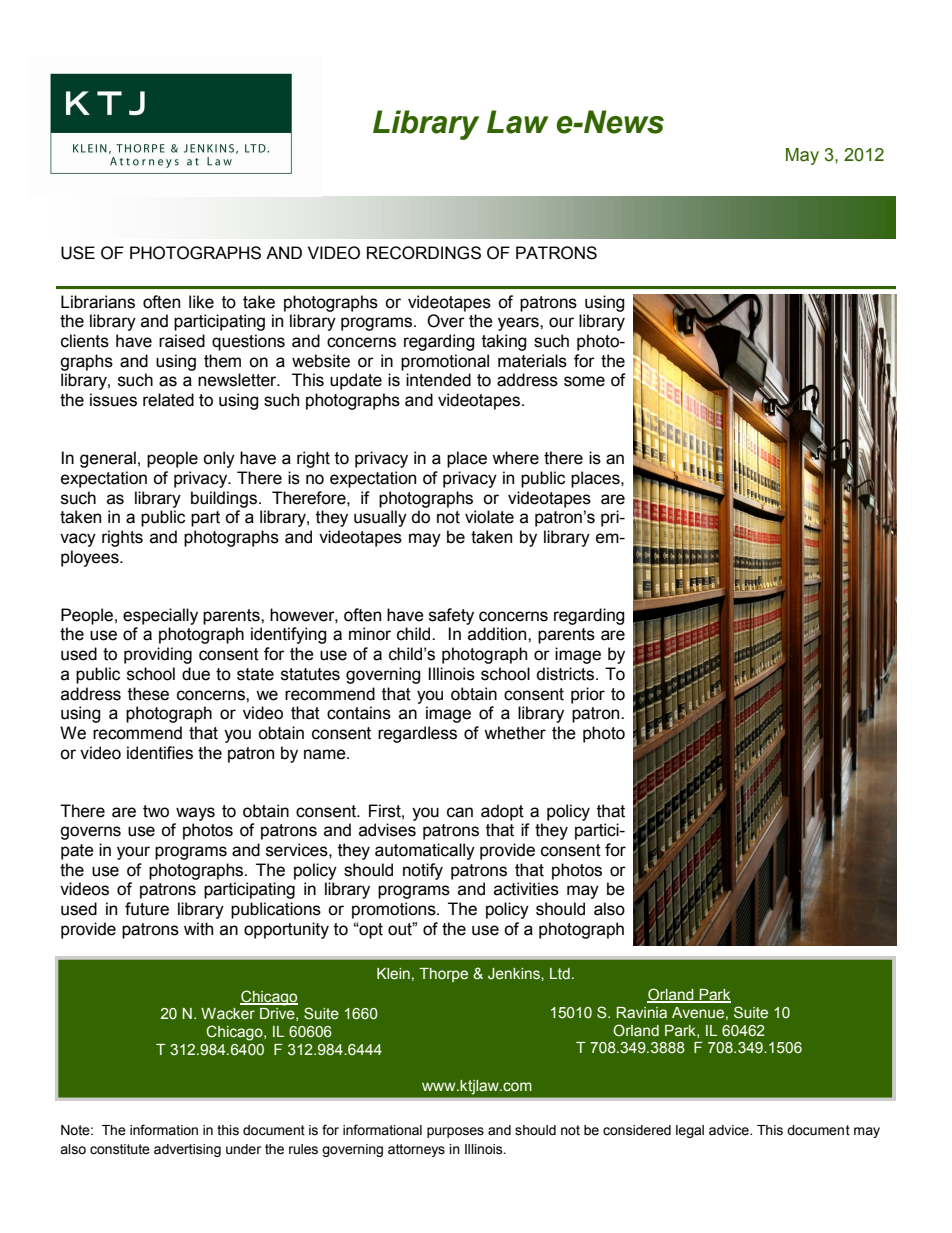  Describe the element at coordinates (160, 616) in the screenshot. I see `especially` at that location.
